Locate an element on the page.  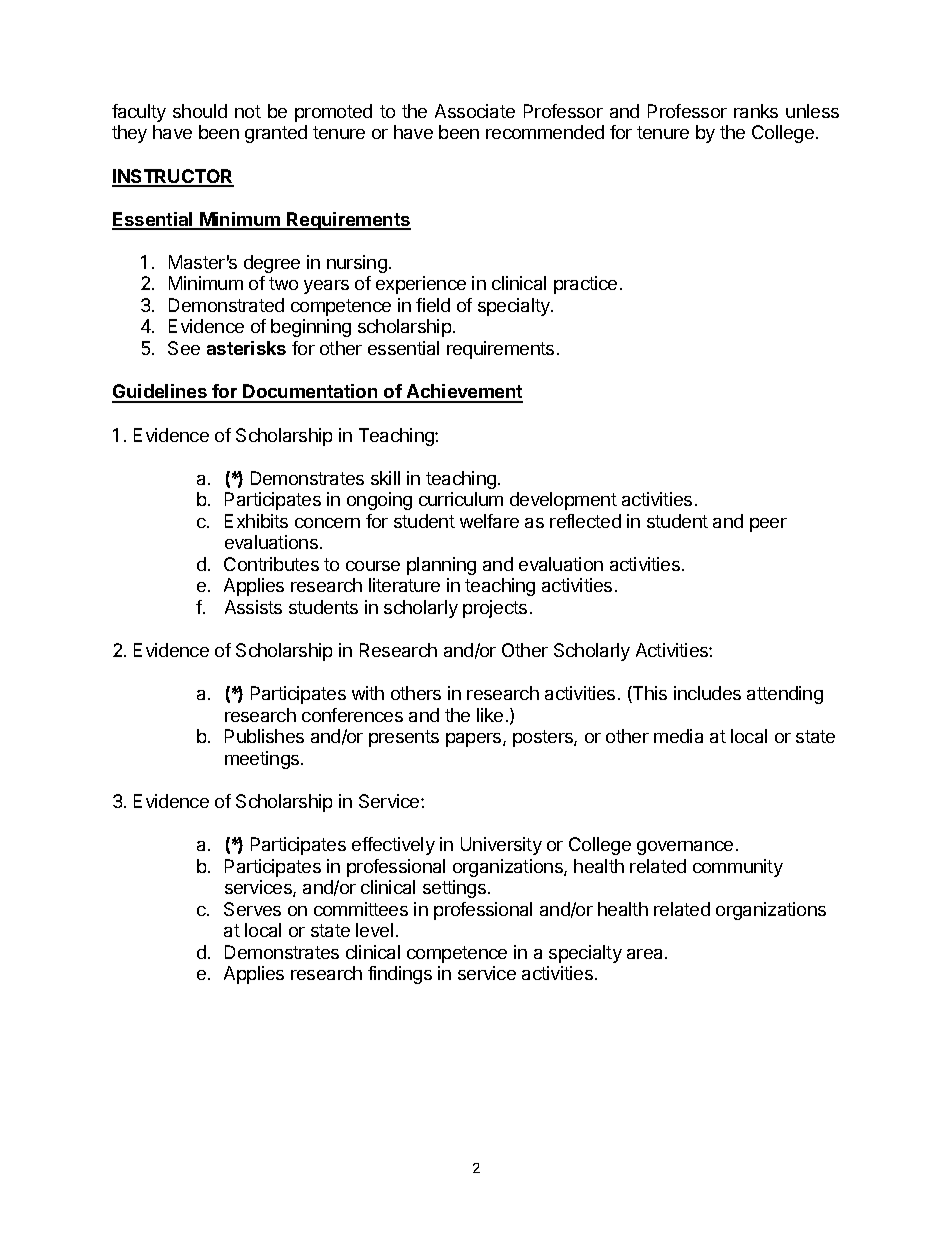
welfare is located at coordinates (489, 521).
